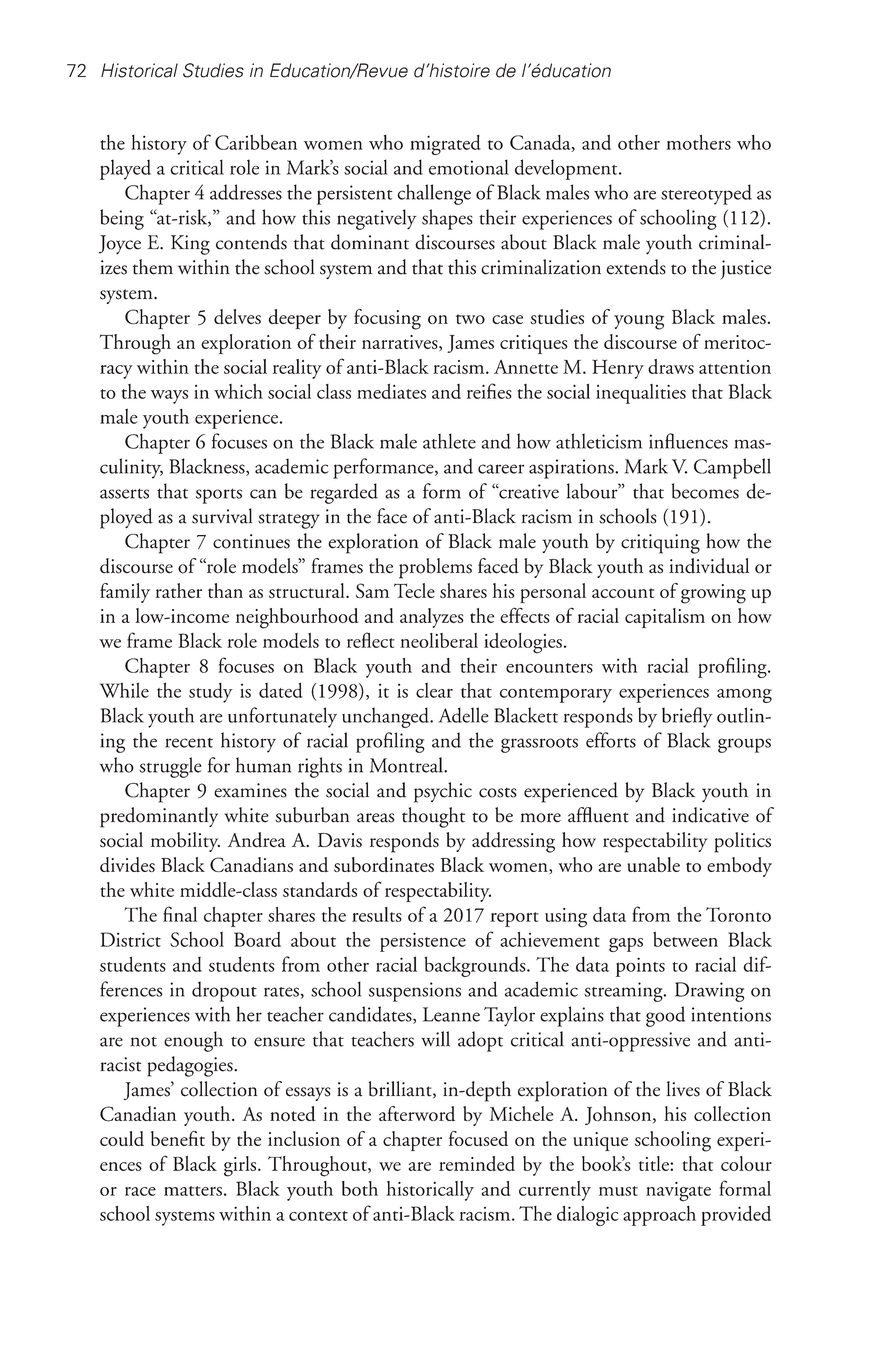  I want to click on survival, so click(222, 516).
